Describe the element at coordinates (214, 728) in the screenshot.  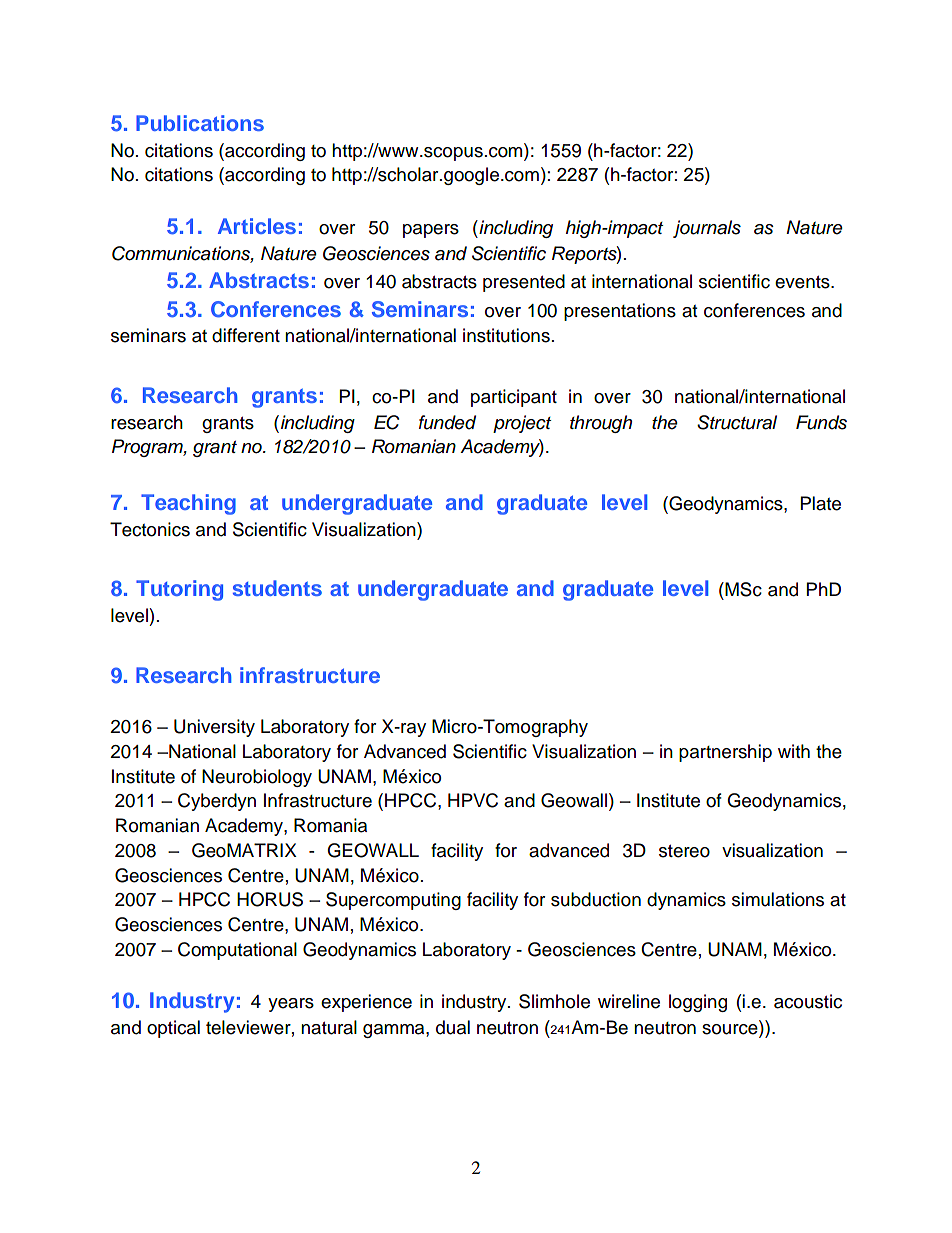
I see `University` at that location.
